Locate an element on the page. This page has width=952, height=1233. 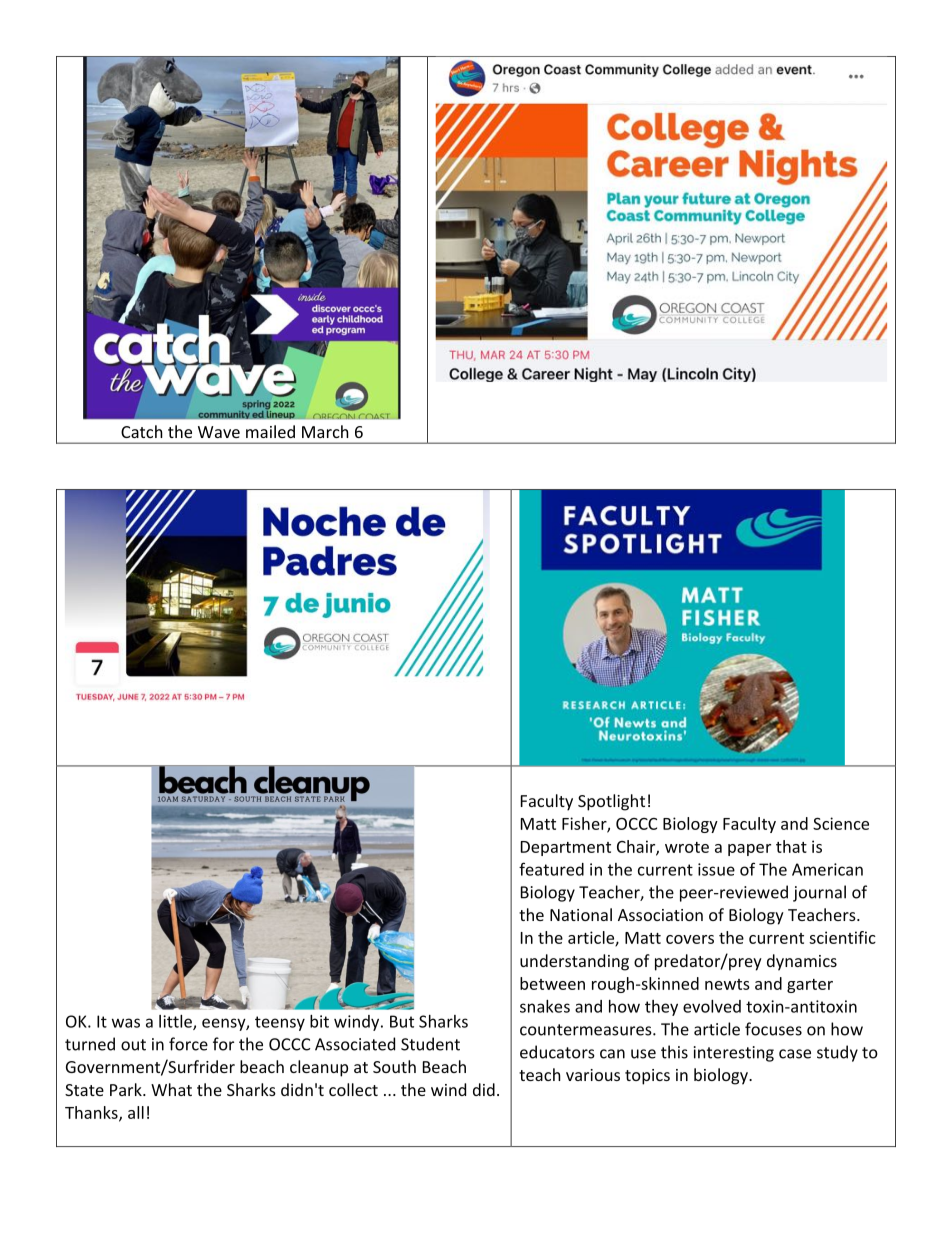
What is located at coordinates (171, 1089).
